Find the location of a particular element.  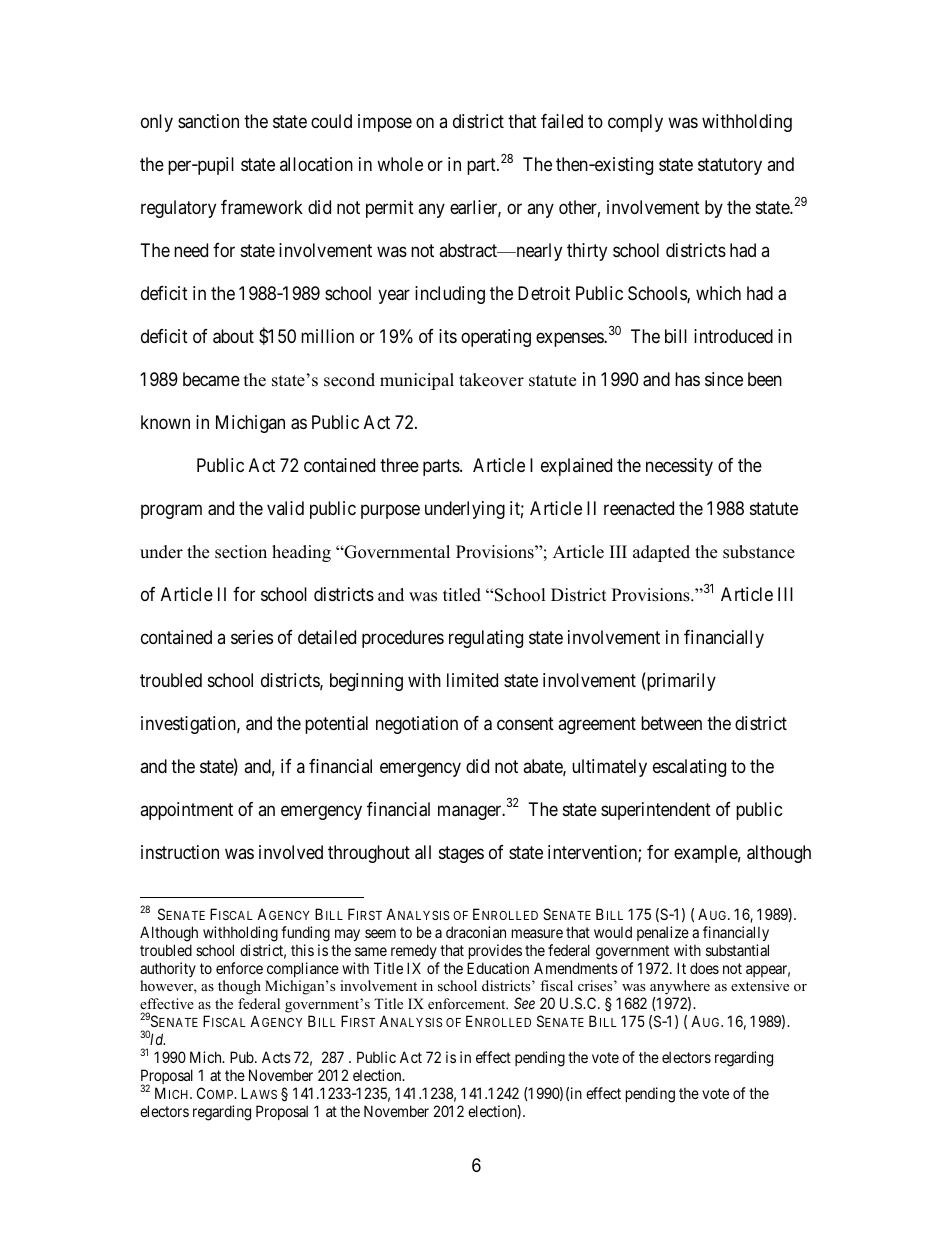

anywhere is located at coordinates (680, 989).
